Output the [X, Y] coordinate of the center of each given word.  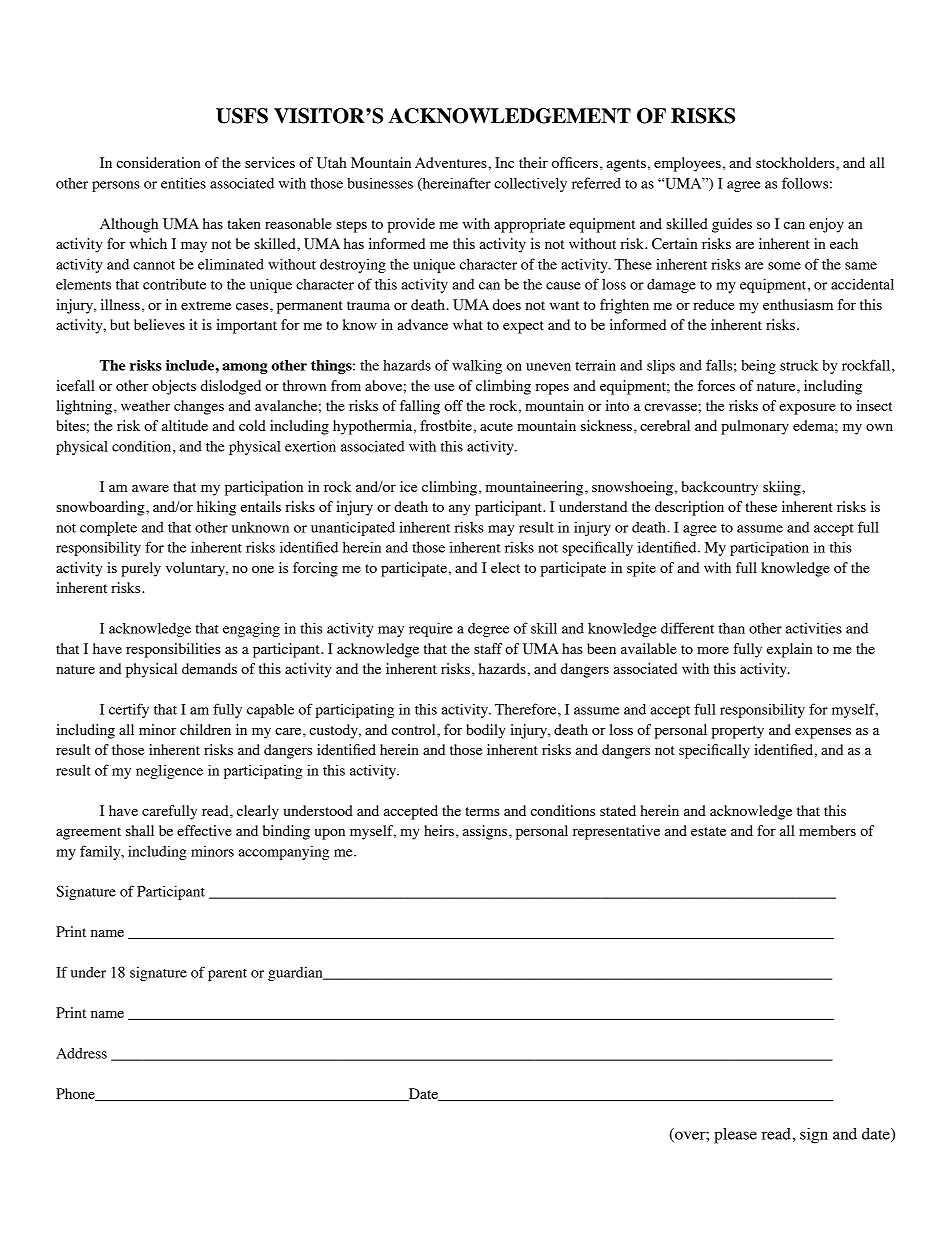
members [827, 830]
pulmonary [755, 427]
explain [789, 650]
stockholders [796, 162]
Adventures [452, 162]
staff [488, 648]
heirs [439, 830]
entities [183, 183]
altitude [185, 425]
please [735, 1136]
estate [708, 831]
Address [81, 1053]
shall [140, 830]
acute [496, 426]
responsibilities [173, 650]
